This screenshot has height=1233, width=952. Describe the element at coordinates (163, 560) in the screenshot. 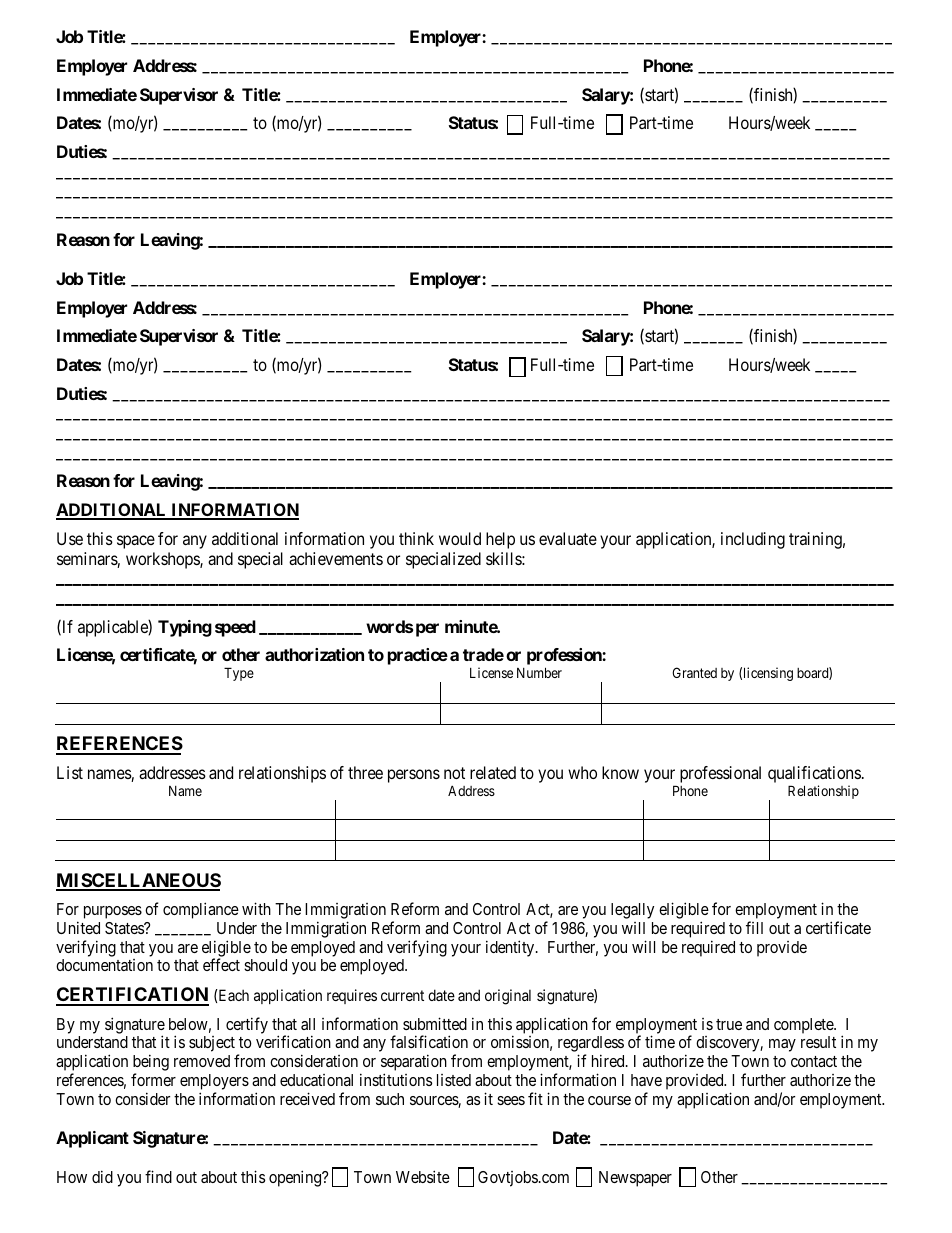

I see `workshops` at that location.
